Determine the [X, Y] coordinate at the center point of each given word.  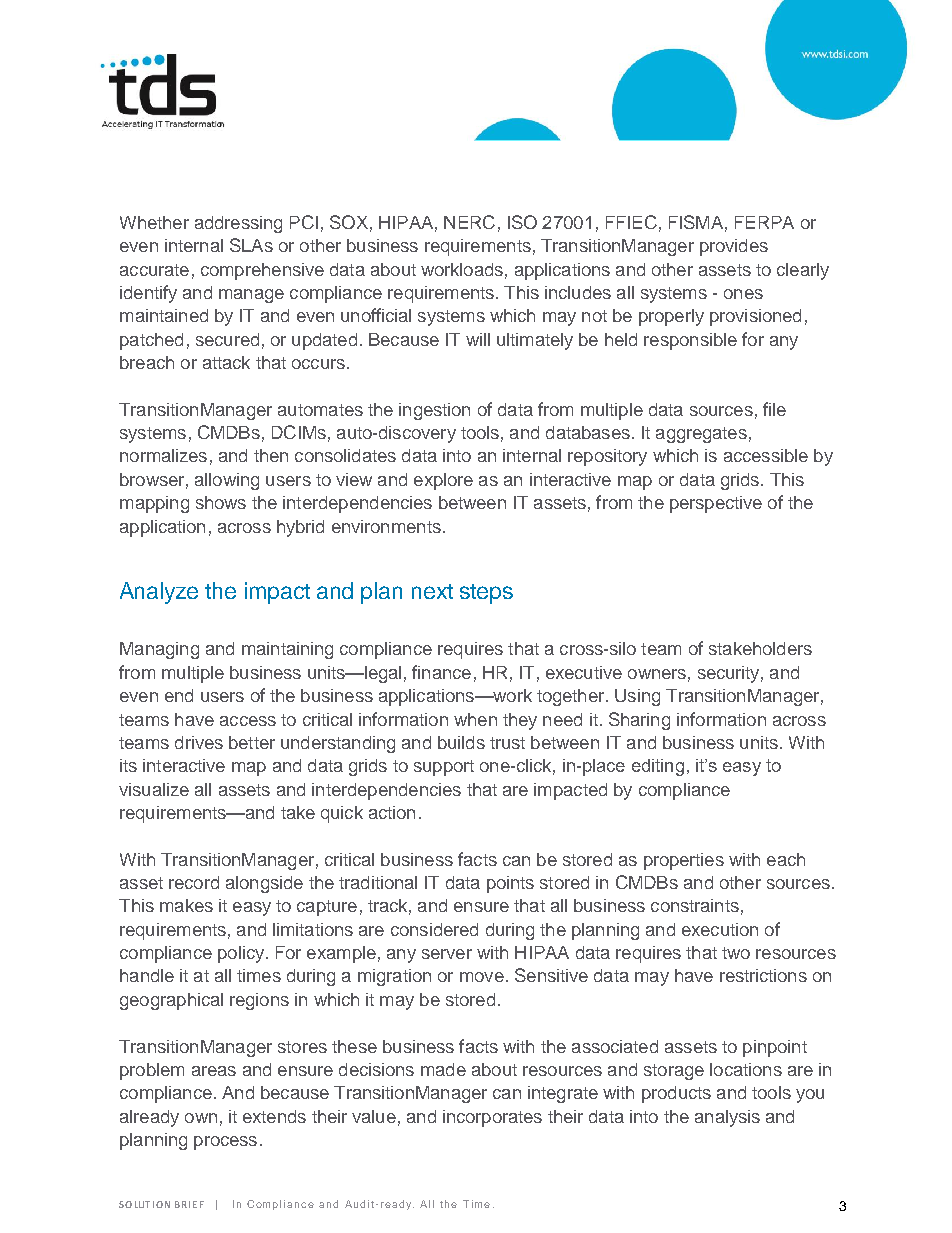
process [225, 1143]
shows [221, 502]
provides [734, 247]
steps [486, 594]
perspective [716, 504]
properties [684, 861]
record [194, 882]
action [392, 812]
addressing [238, 224]
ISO [522, 222]
